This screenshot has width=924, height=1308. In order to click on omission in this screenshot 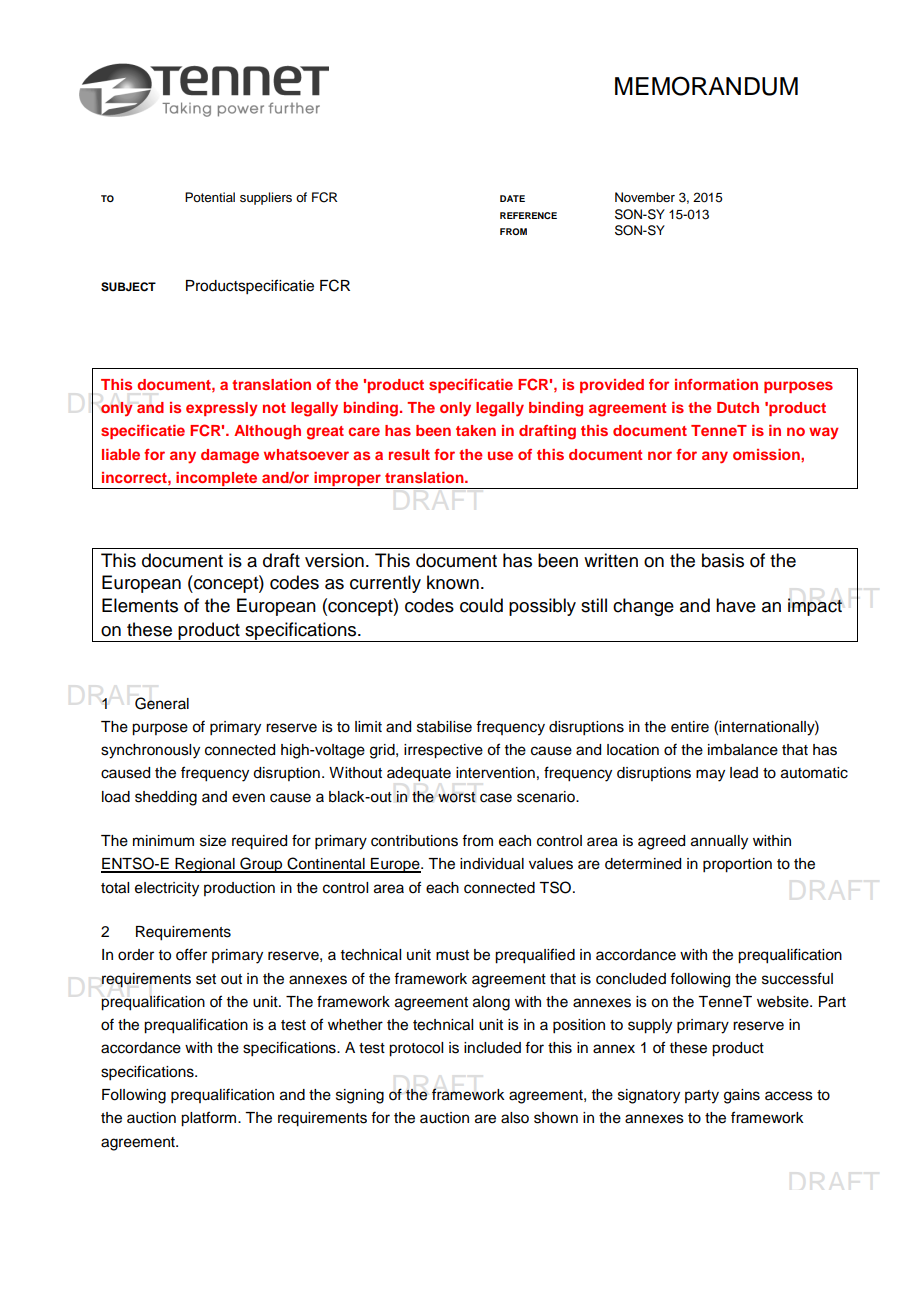, I will do `click(767, 454)`.
